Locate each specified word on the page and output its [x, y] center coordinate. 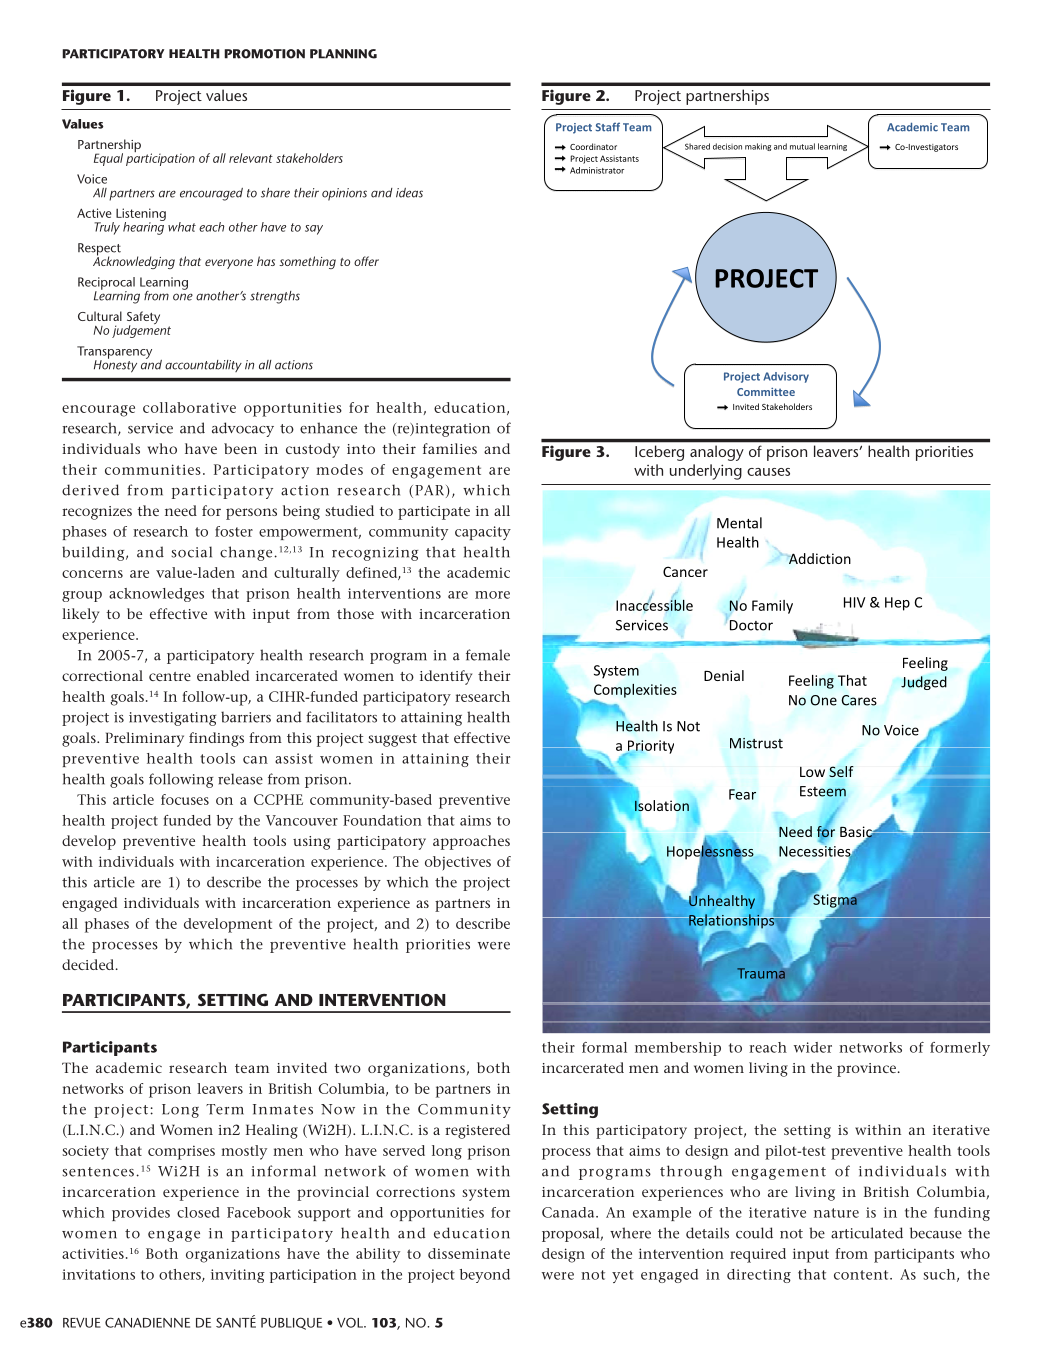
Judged [924, 683]
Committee [766, 392]
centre [170, 676]
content [862, 1275]
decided [89, 964]
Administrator [597, 170]
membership [678, 1049]
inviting [238, 1276]
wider [813, 1047]
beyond [485, 1276]
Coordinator [593, 146]
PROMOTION [264, 54]
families [450, 448]
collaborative [189, 407]
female [488, 655]
